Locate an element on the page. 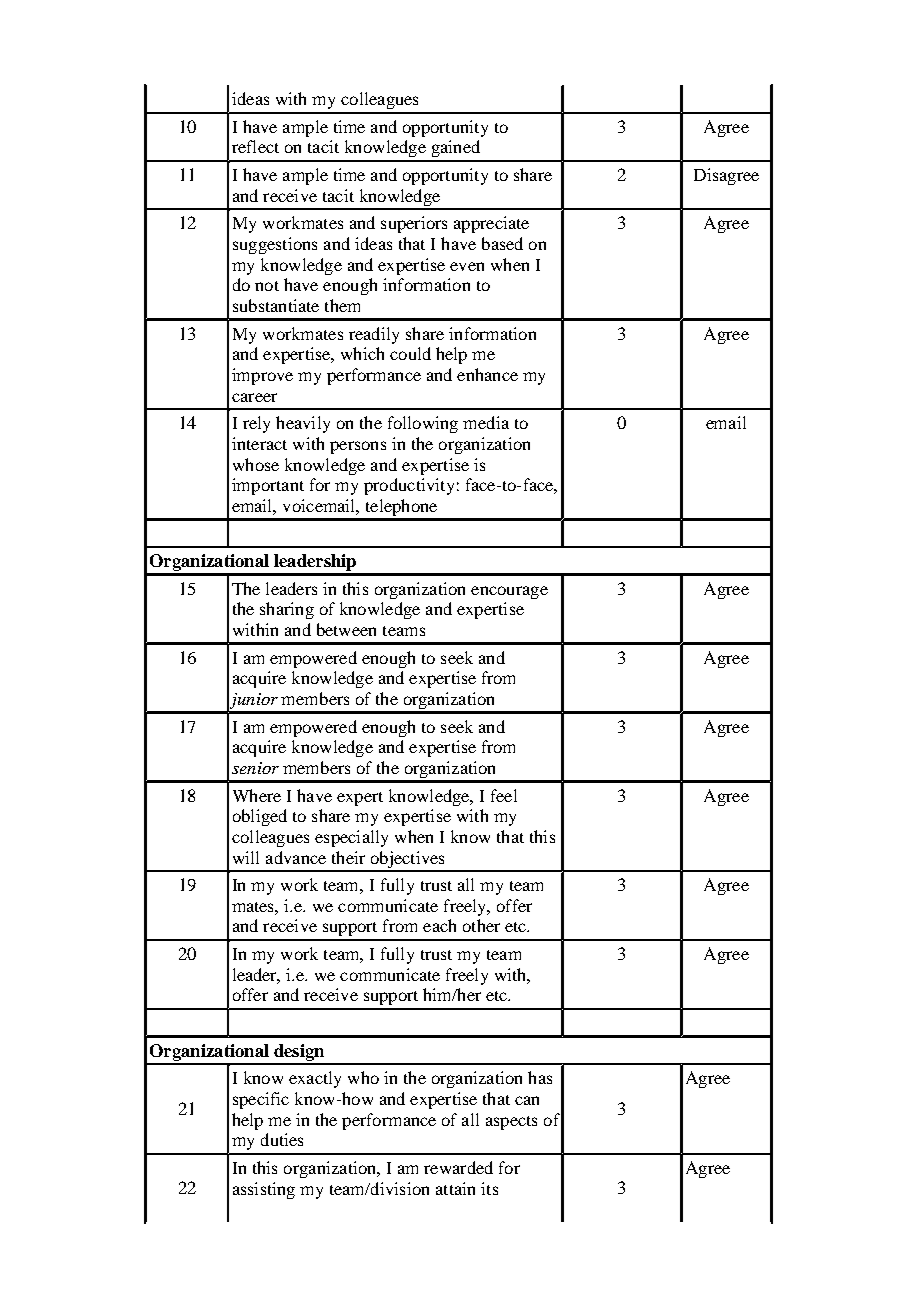  between is located at coordinates (346, 629).
